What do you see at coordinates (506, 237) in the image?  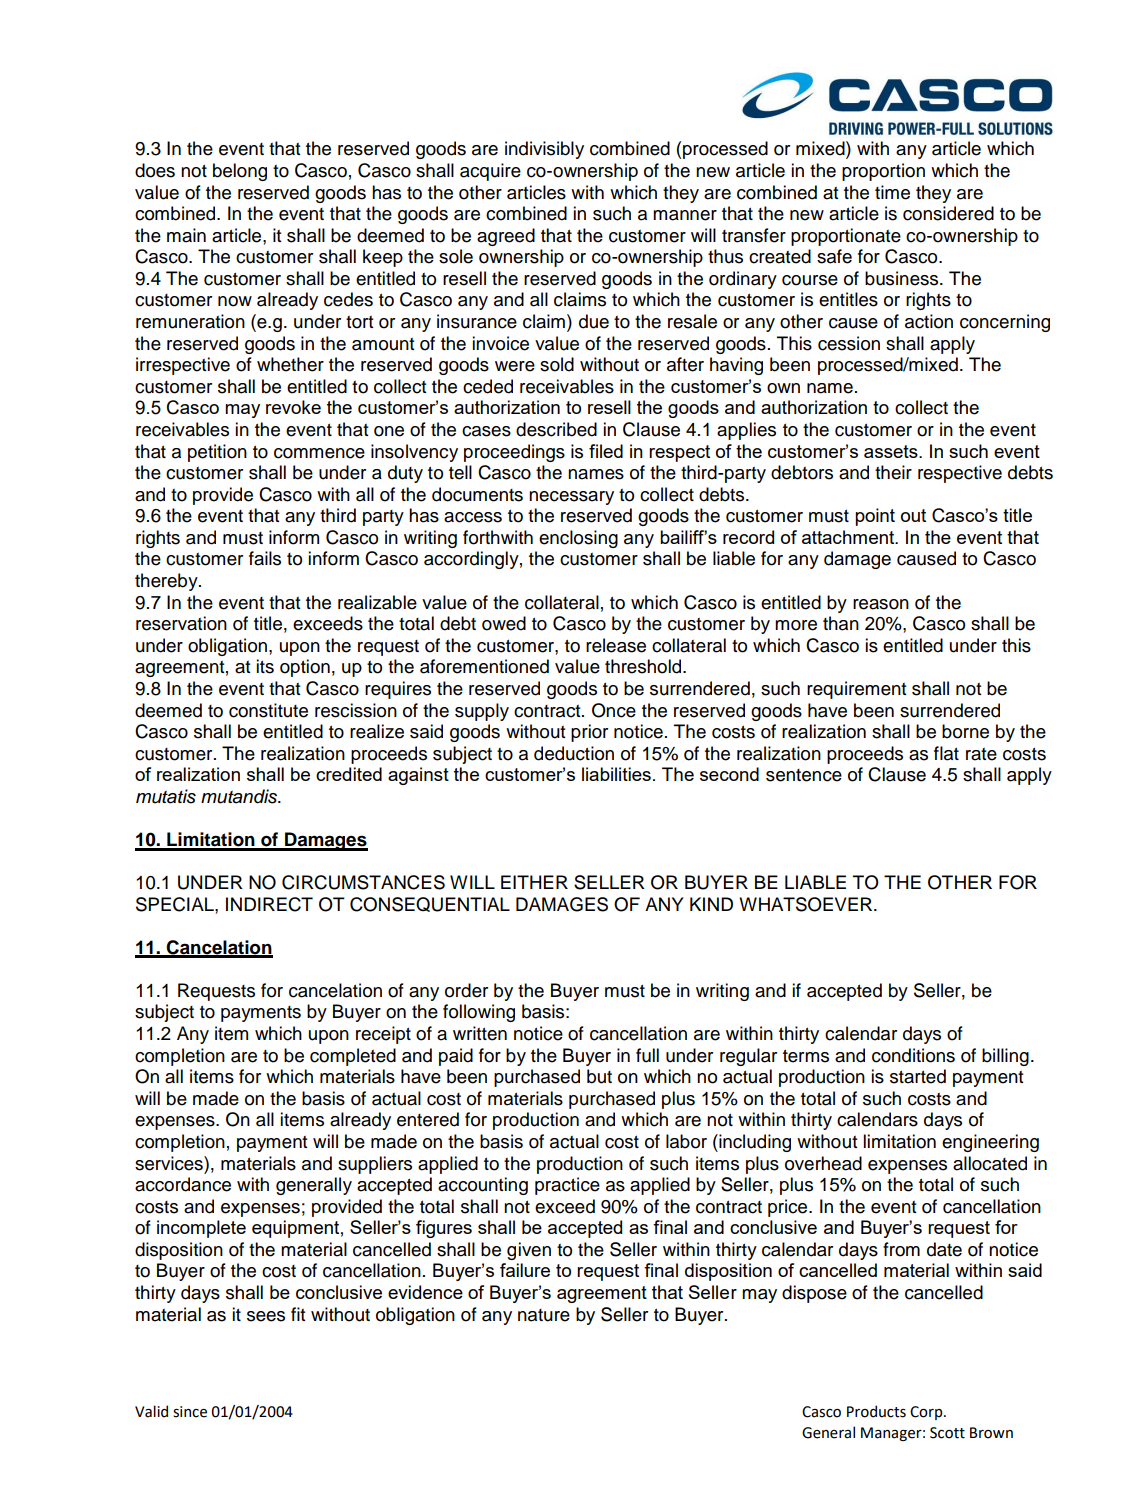 I see `agreed` at bounding box center [506, 237].
